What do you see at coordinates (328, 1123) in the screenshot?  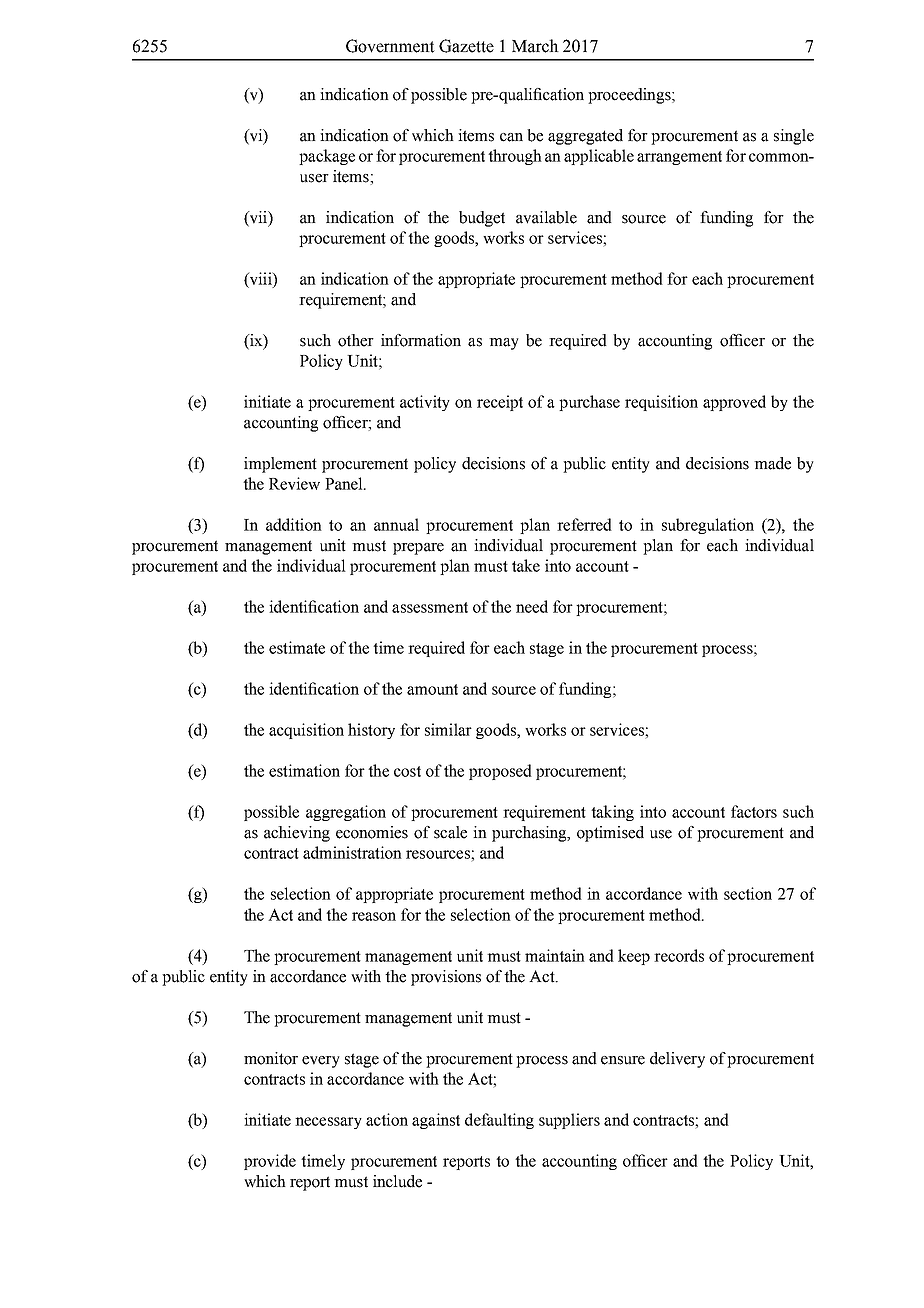 I see `necessary` at bounding box center [328, 1123].
